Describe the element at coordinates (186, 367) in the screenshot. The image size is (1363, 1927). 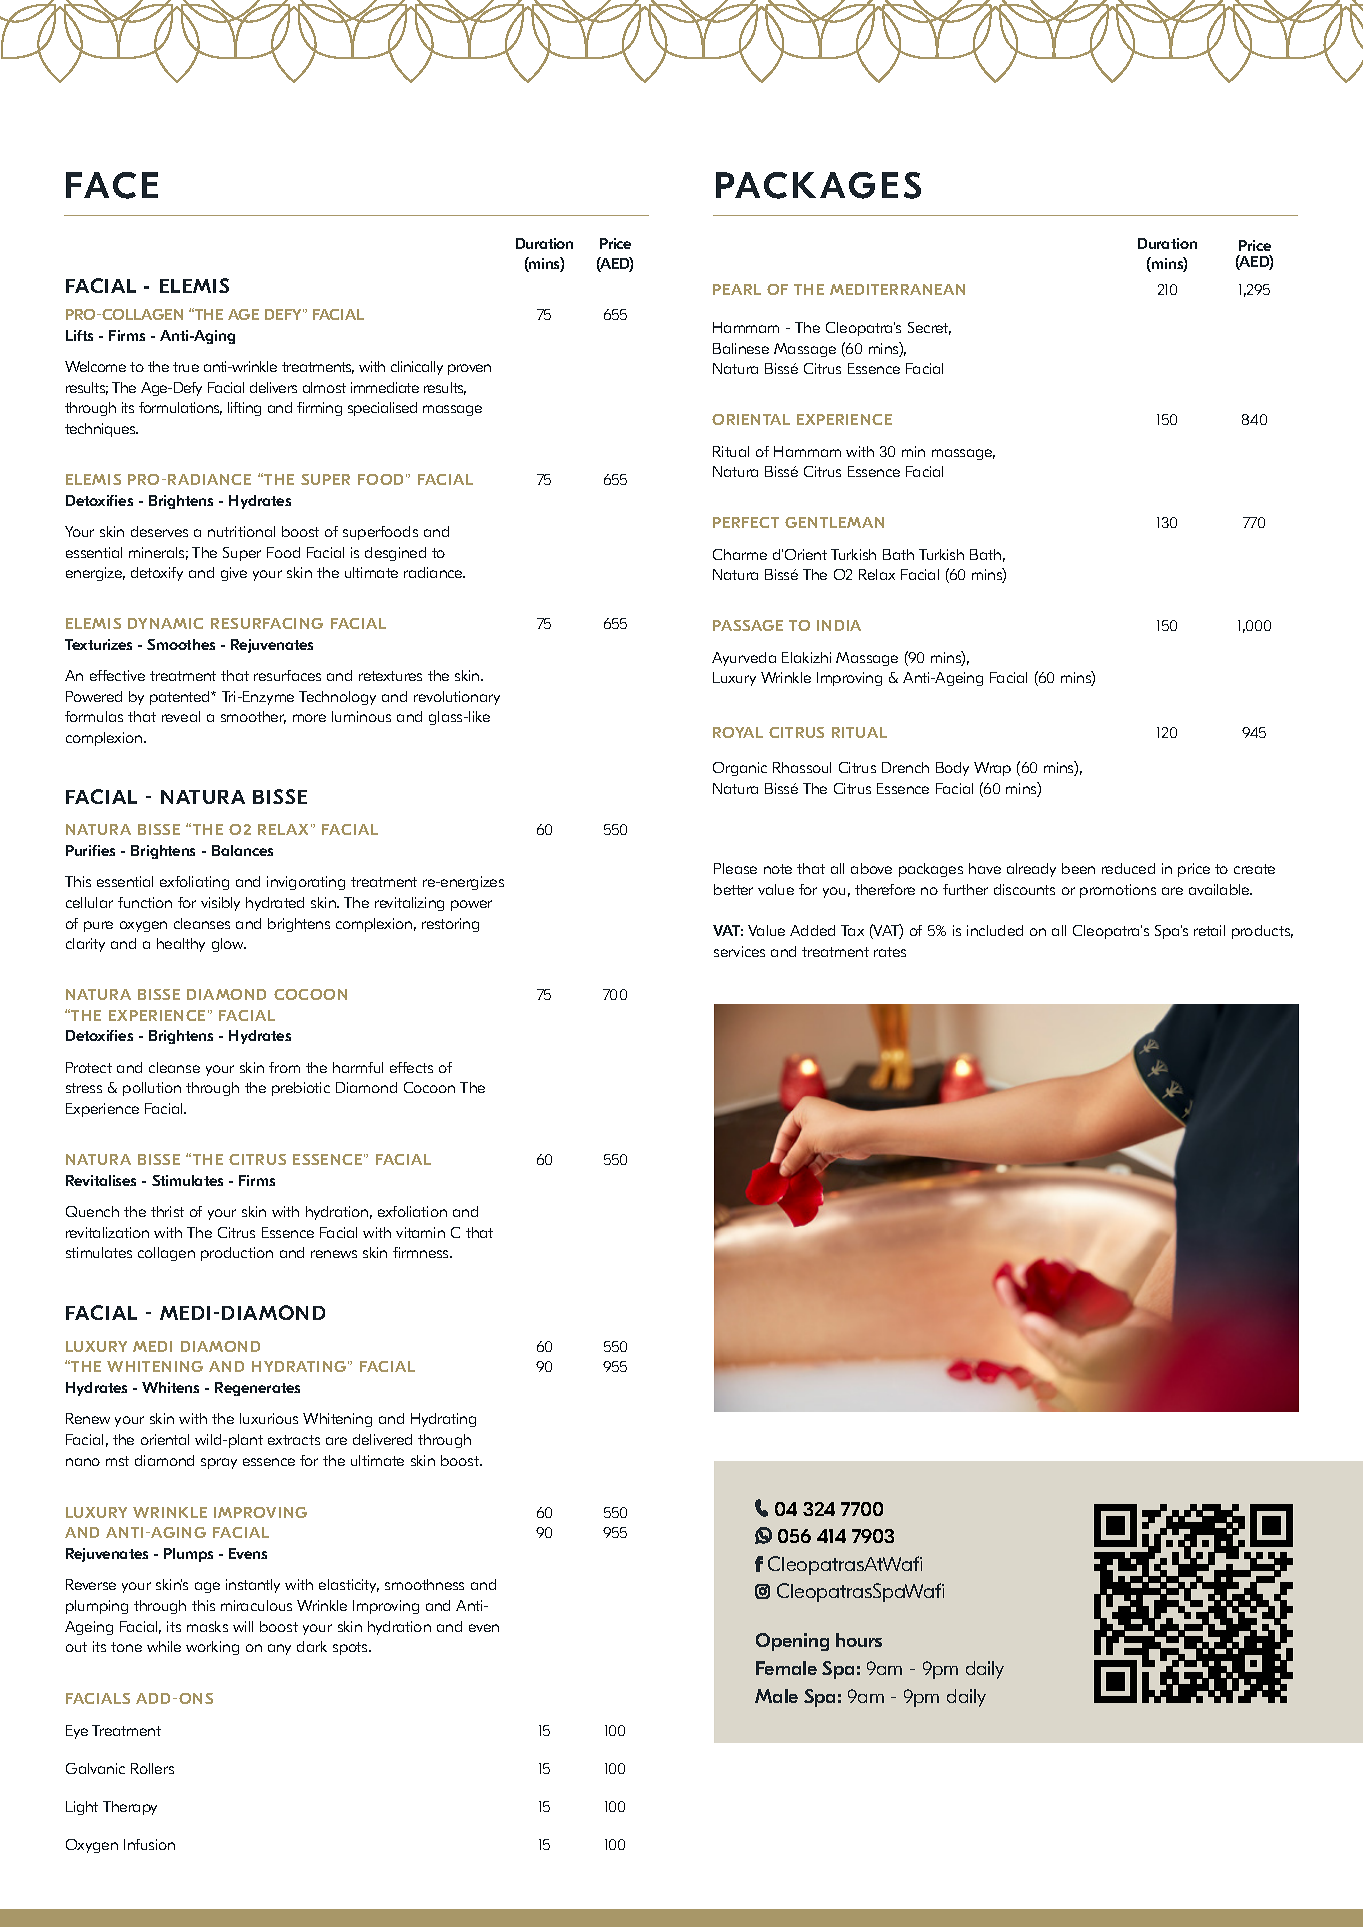
I see `true` at that location.
